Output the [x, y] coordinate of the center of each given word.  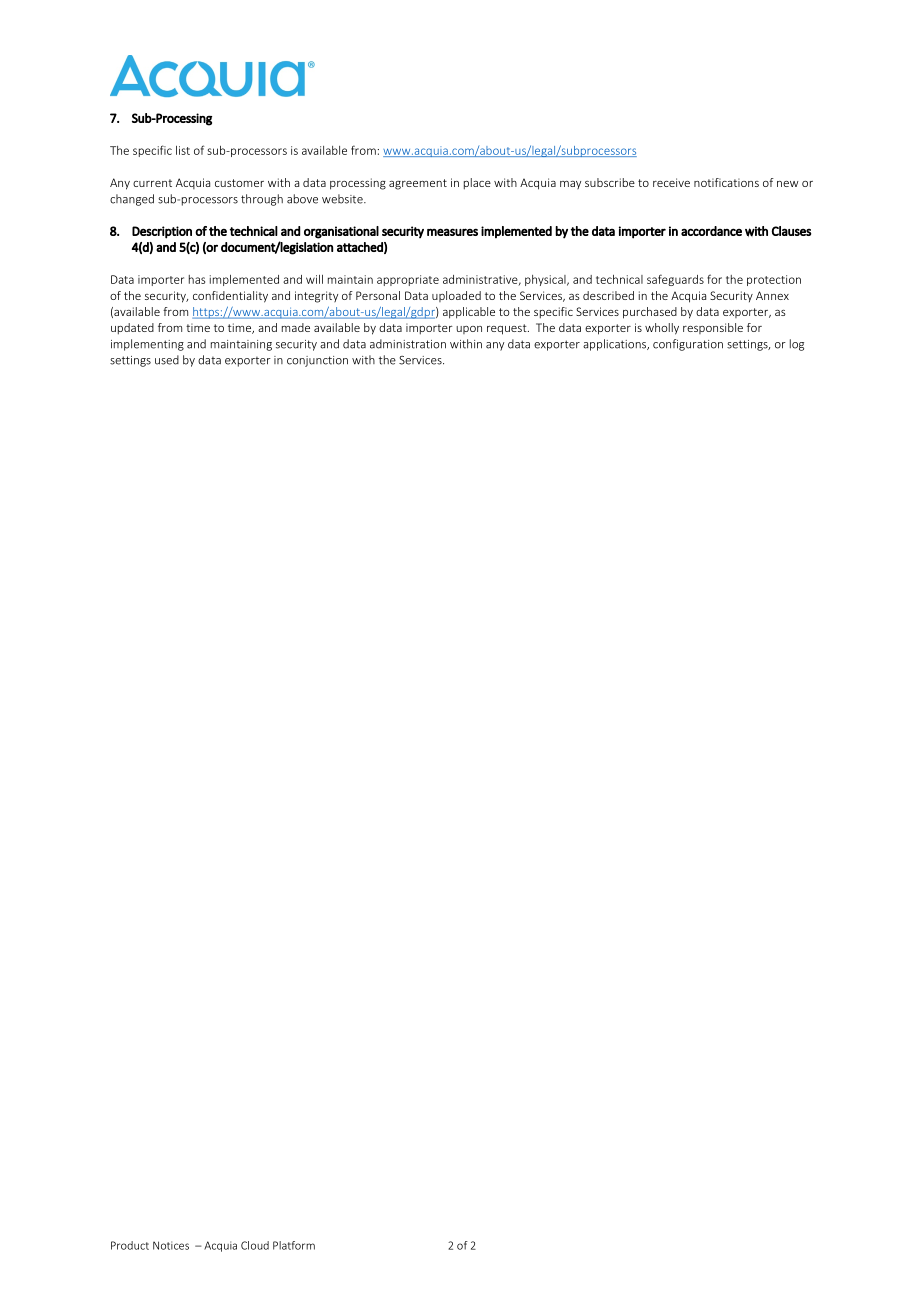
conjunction [317, 361]
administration [408, 344]
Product [130, 1245]
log [797, 345]
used [167, 360]
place [477, 184]
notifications [726, 182]
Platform [294, 1245]
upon [469, 330]
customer [239, 183]
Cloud [255, 1245]
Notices [171, 1245]
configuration [688, 345]
